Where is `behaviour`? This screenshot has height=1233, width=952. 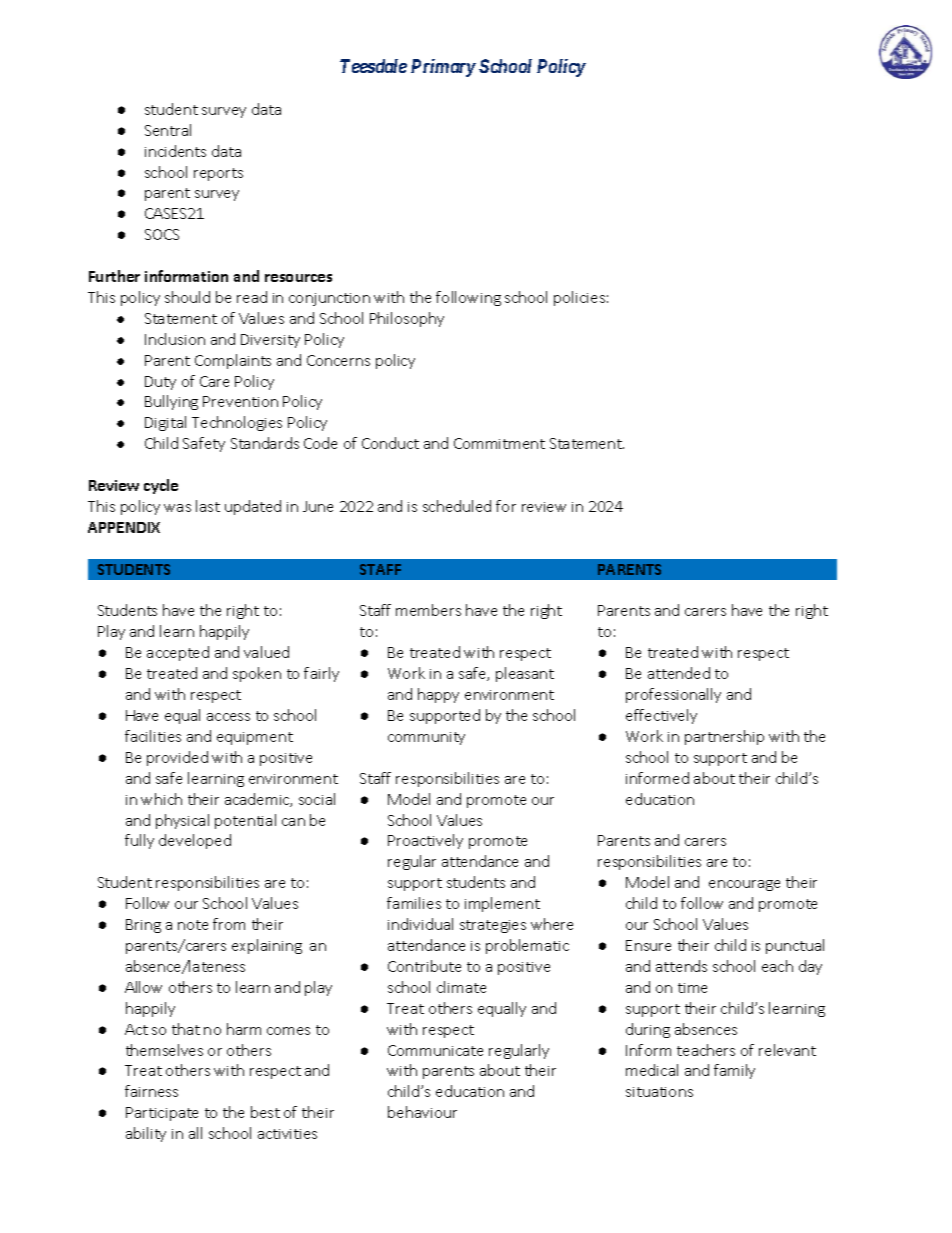 behaviour is located at coordinates (422, 1112).
